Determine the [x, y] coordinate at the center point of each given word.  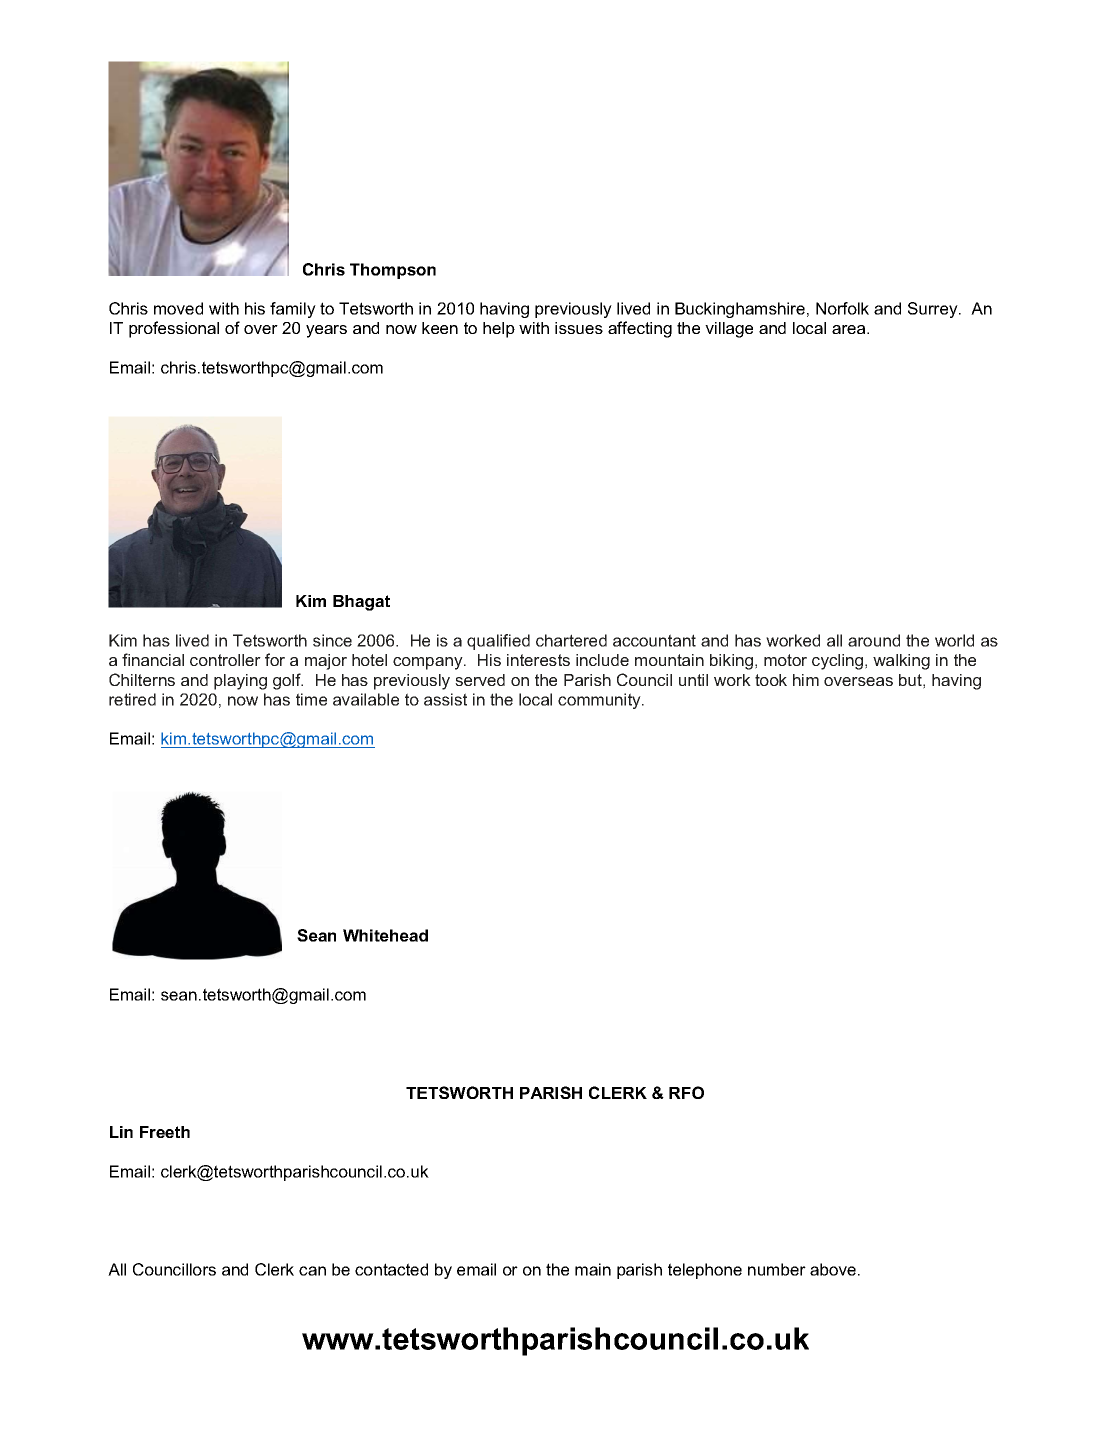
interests [538, 660]
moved [178, 308]
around [874, 640]
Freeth [165, 1132]
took [771, 680]
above [834, 1269]
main [593, 1269]
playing [240, 682]
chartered [571, 640]
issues [579, 328]
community [600, 701]
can [312, 1271]
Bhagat [361, 603]
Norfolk [842, 308]
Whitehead [385, 935]
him [806, 680]
